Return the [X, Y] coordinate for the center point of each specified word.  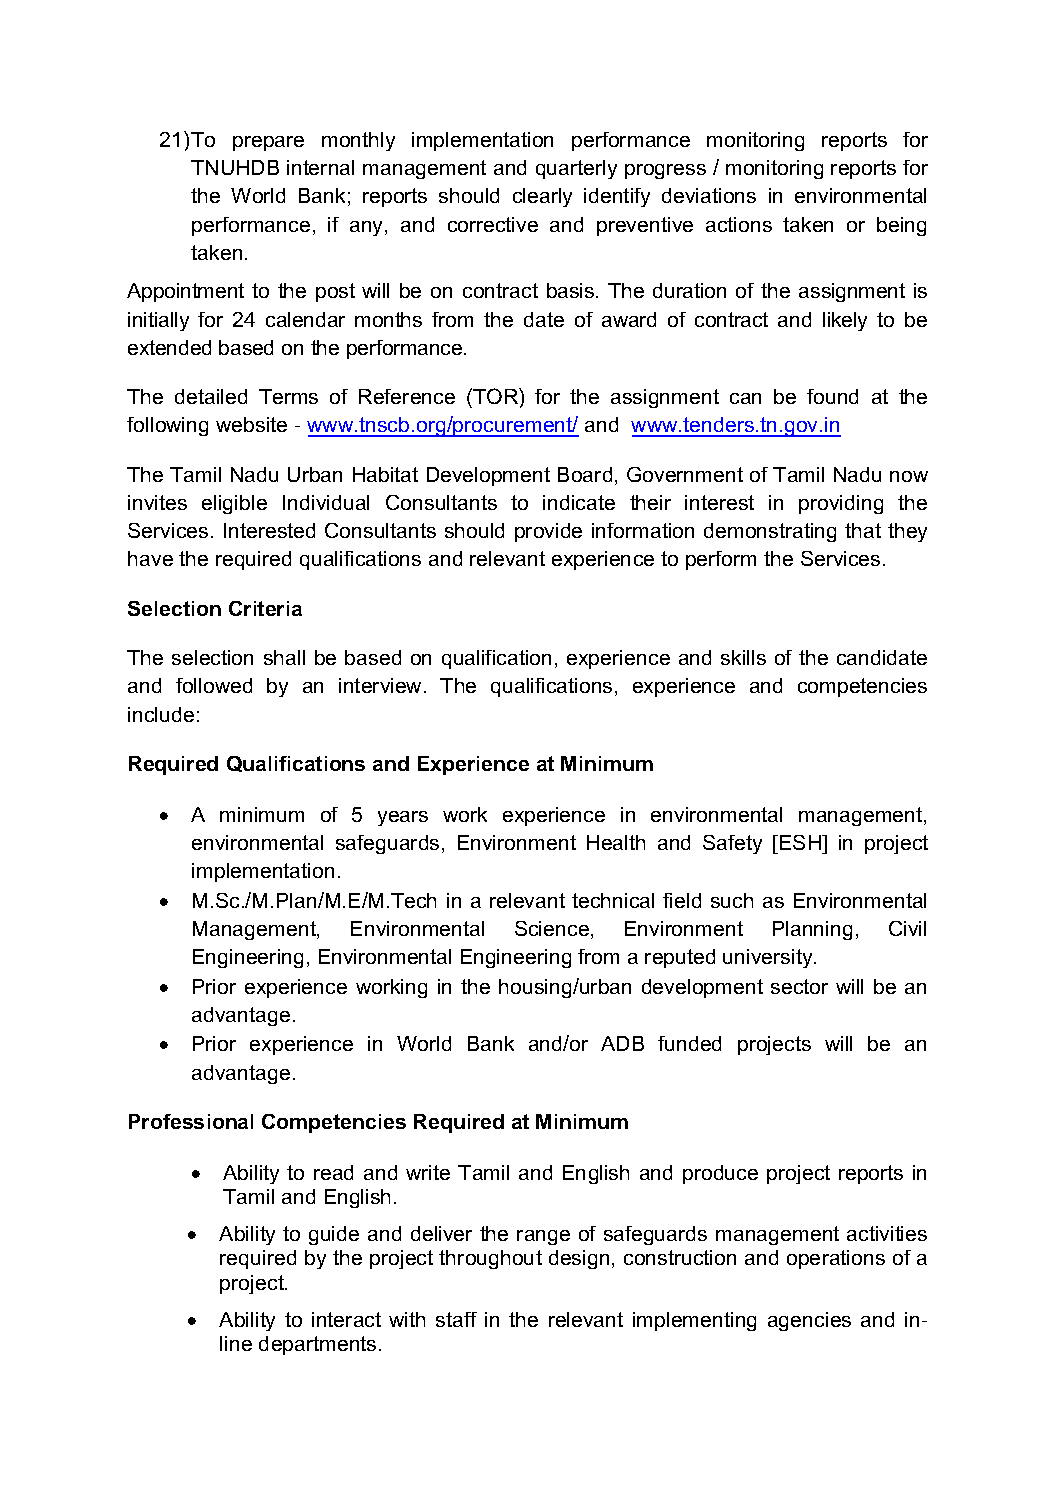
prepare [268, 143]
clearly [542, 197]
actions [739, 224]
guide [334, 1235]
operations [836, 1259]
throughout [490, 1259]
